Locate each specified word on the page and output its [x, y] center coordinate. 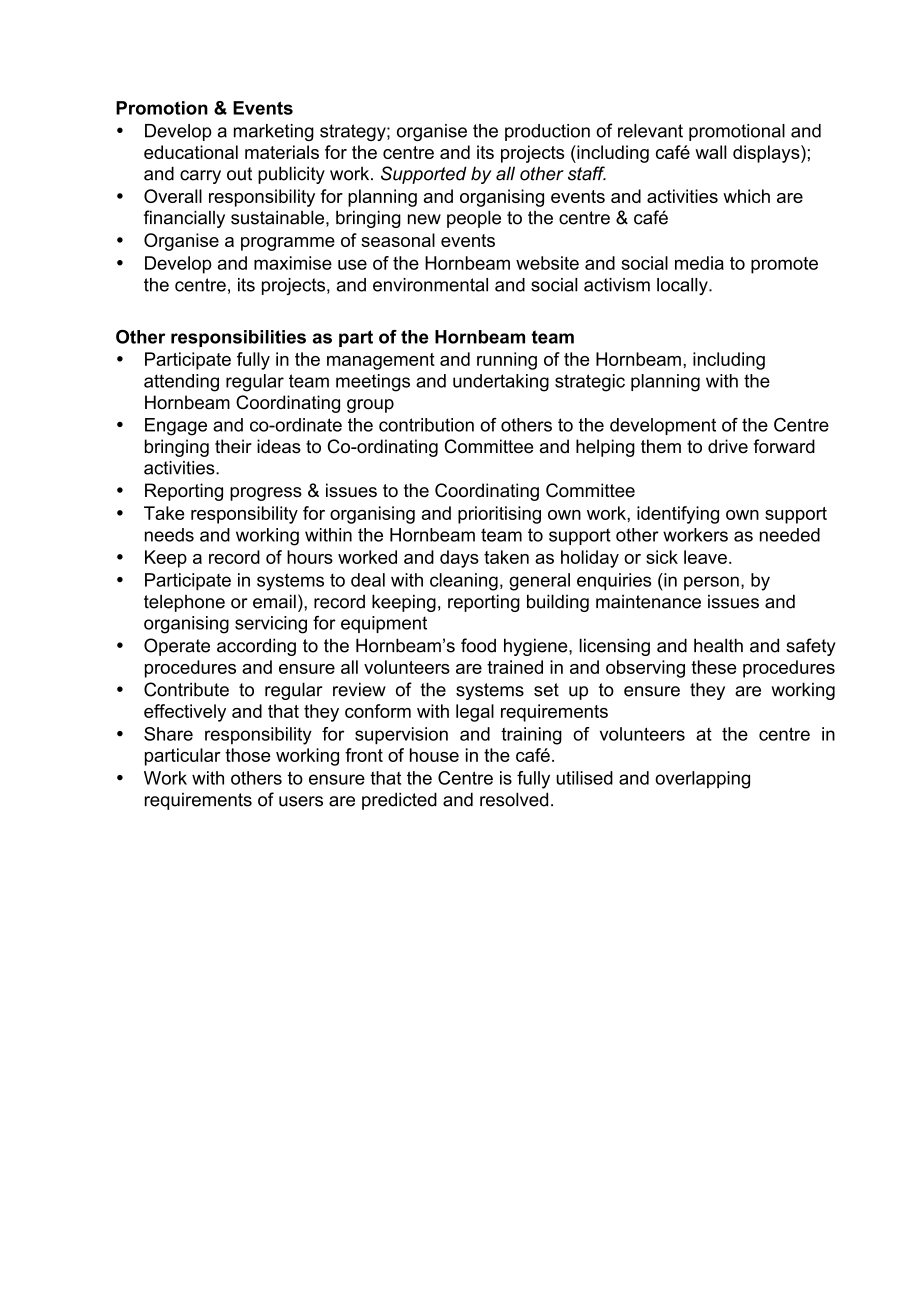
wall [711, 152]
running [507, 361]
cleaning [464, 582]
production [547, 132]
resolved [514, 799]
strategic [590, 383]
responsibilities [238, 338]
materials [282, 152]
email [274, 601]
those [247, 755]
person [711, 583]
